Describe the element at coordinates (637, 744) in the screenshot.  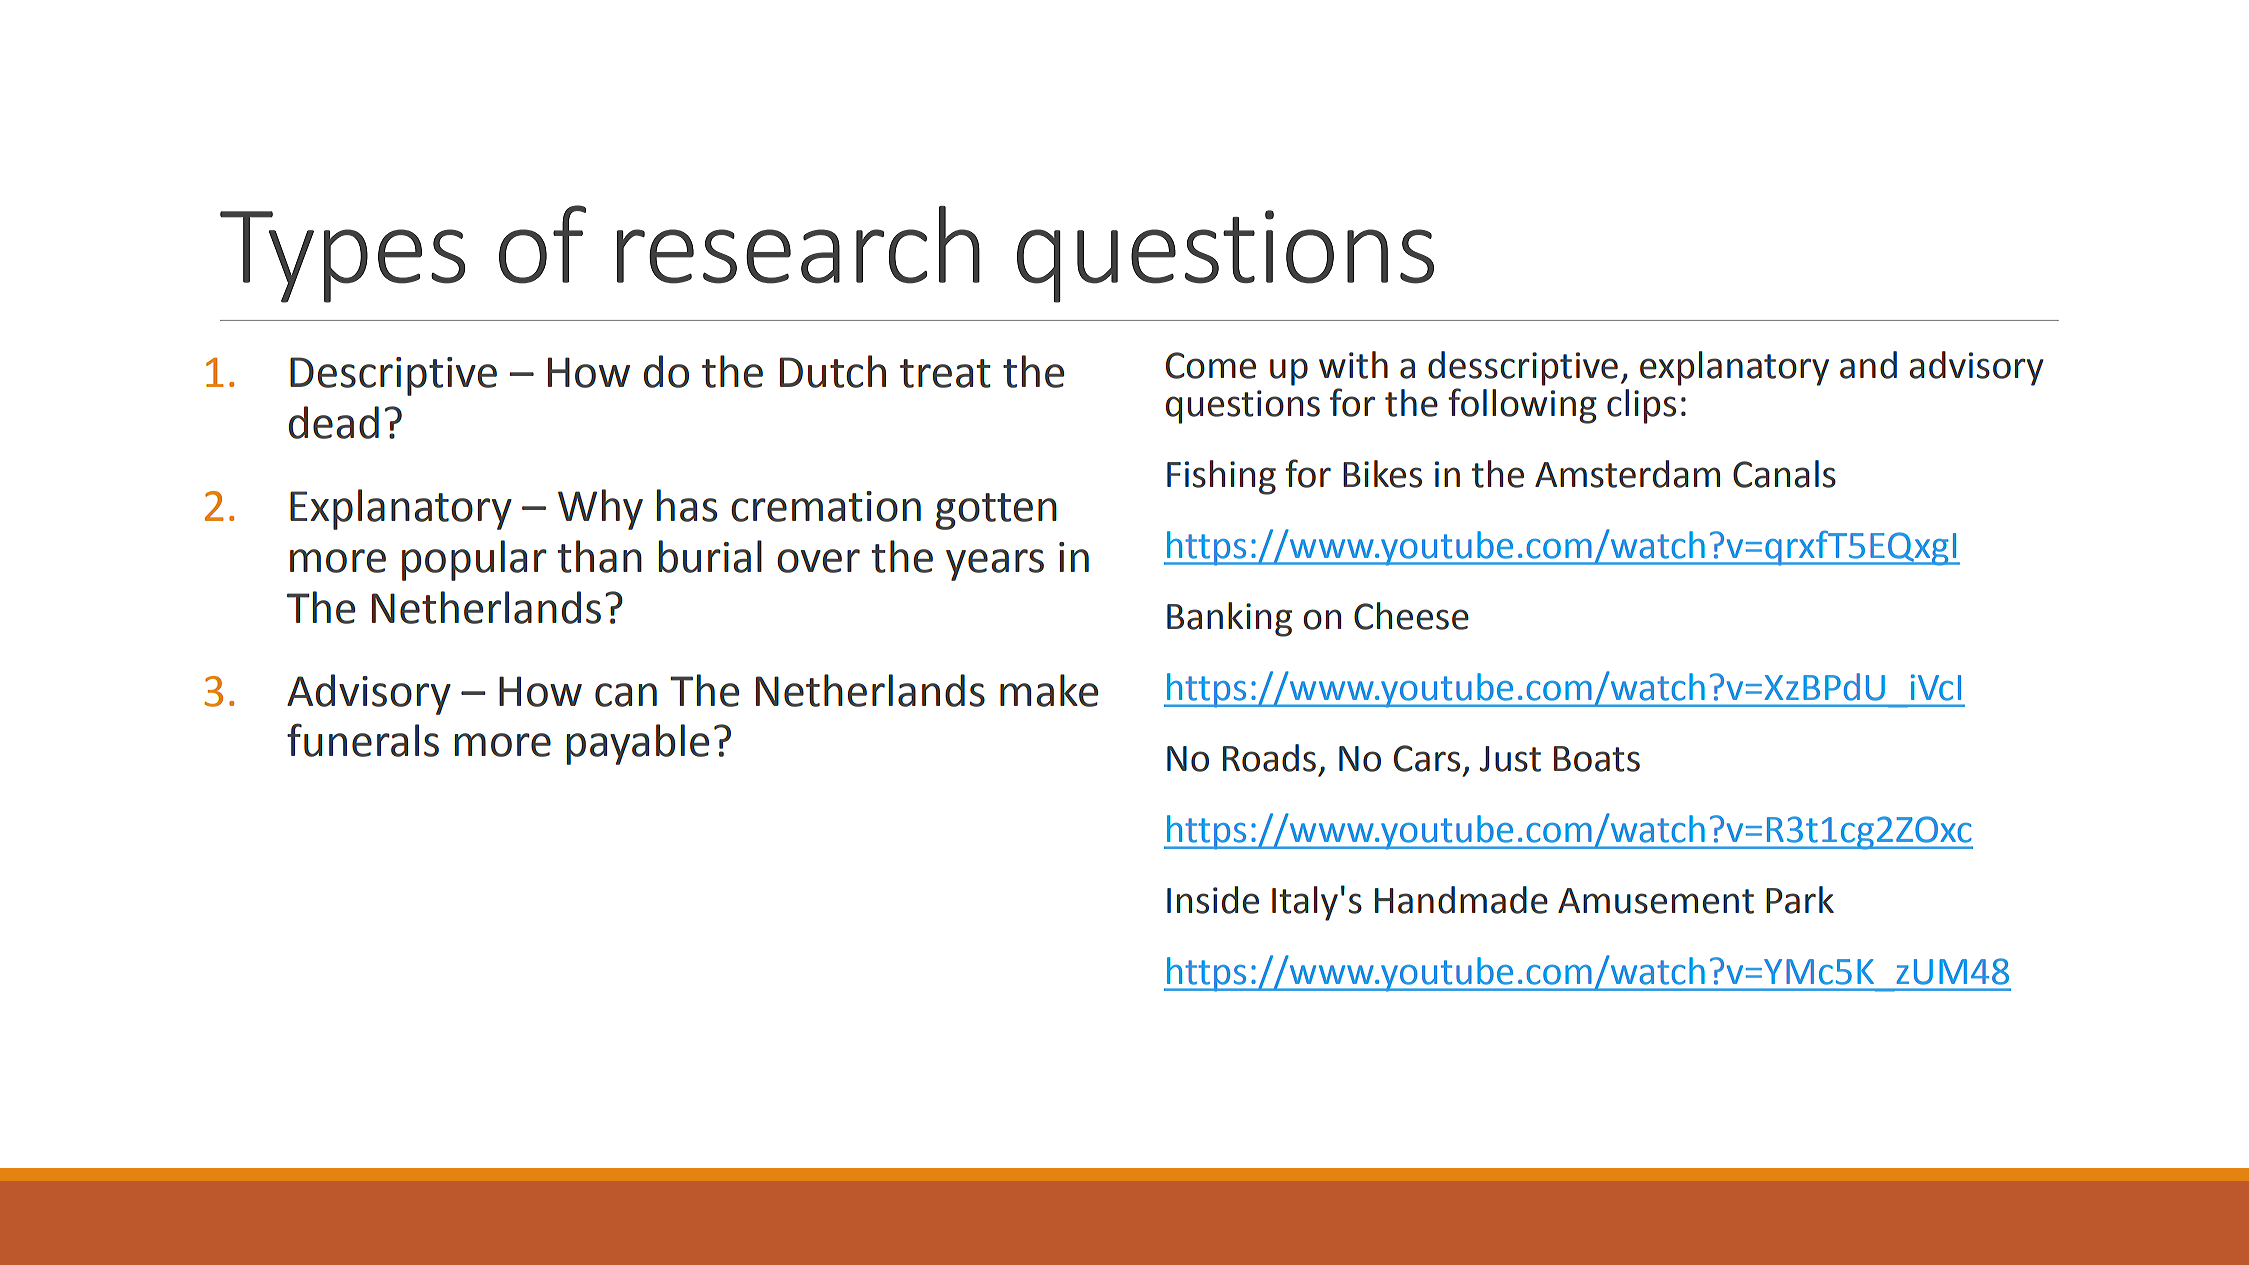
I see `payable` at that location.
